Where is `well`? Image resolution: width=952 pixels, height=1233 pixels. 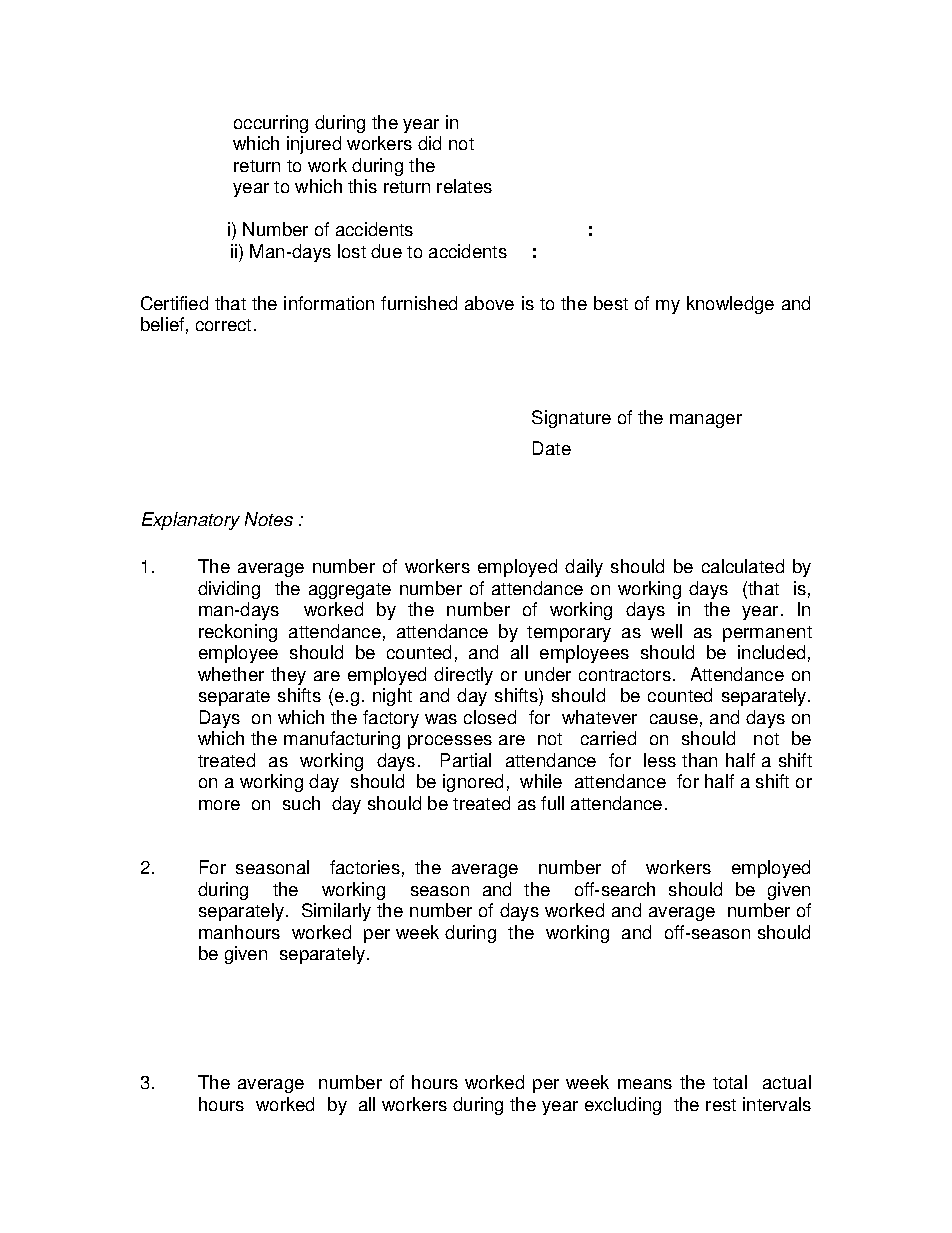
well is located at coordinates (666, 631).
